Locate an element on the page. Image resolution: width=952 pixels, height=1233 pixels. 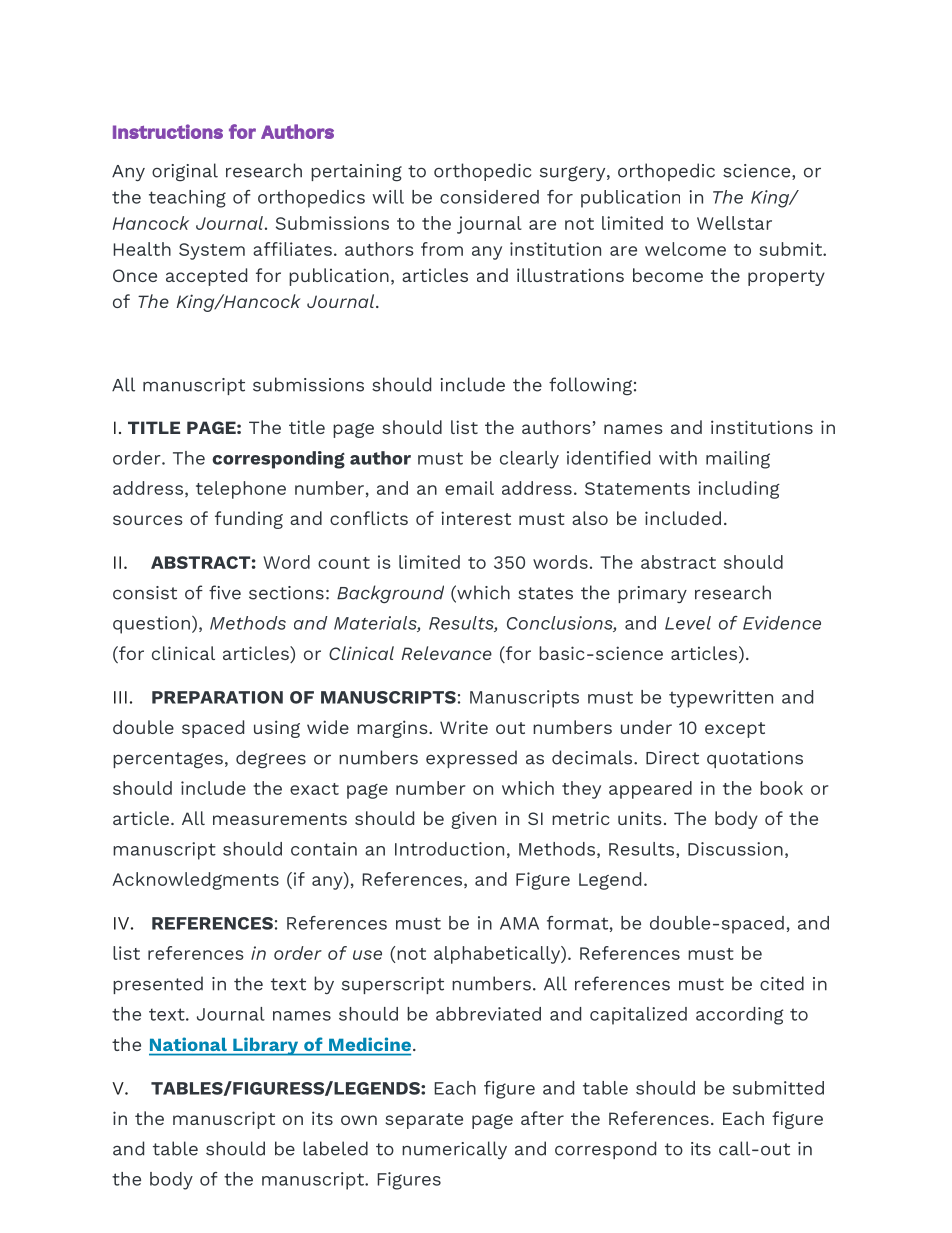
question is located at coordinates (151, 625).
